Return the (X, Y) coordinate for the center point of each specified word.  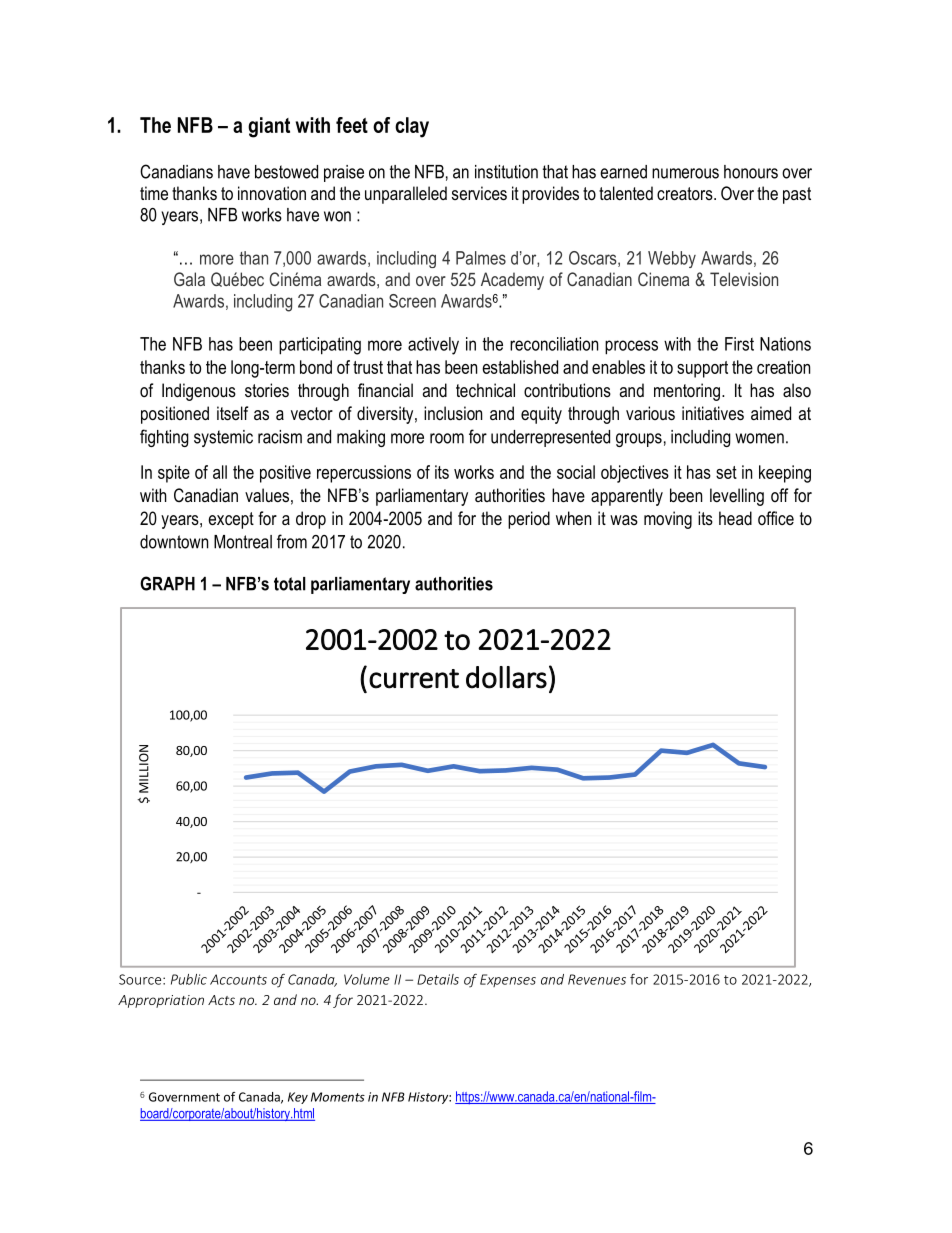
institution (506, 172)
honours (751, 172)
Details (438, 979)
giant (269, 127)
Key (298, 1098)
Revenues (597, 979)
